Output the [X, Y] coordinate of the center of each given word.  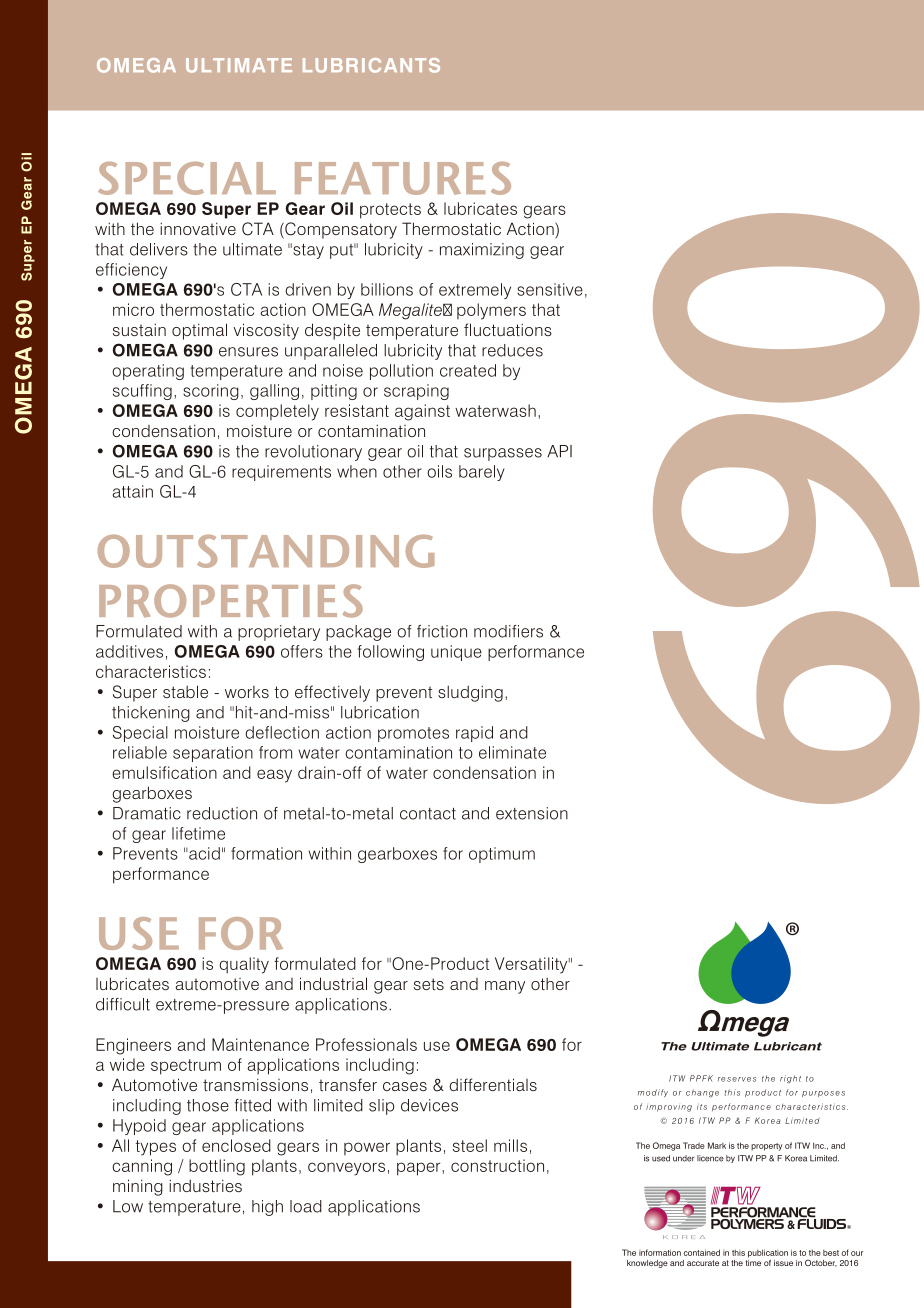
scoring [211, 392]
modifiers [508, 631]
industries [205, 1185]
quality [244, 965]
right [790, 1079]
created [468, 370]
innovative [198, 228]
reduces [512, 350]
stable [185, 691]
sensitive [550, 289]
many [505, 987]
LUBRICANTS [371, 65]
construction [497, 1165]
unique [456, 653]
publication [768, 1253]
